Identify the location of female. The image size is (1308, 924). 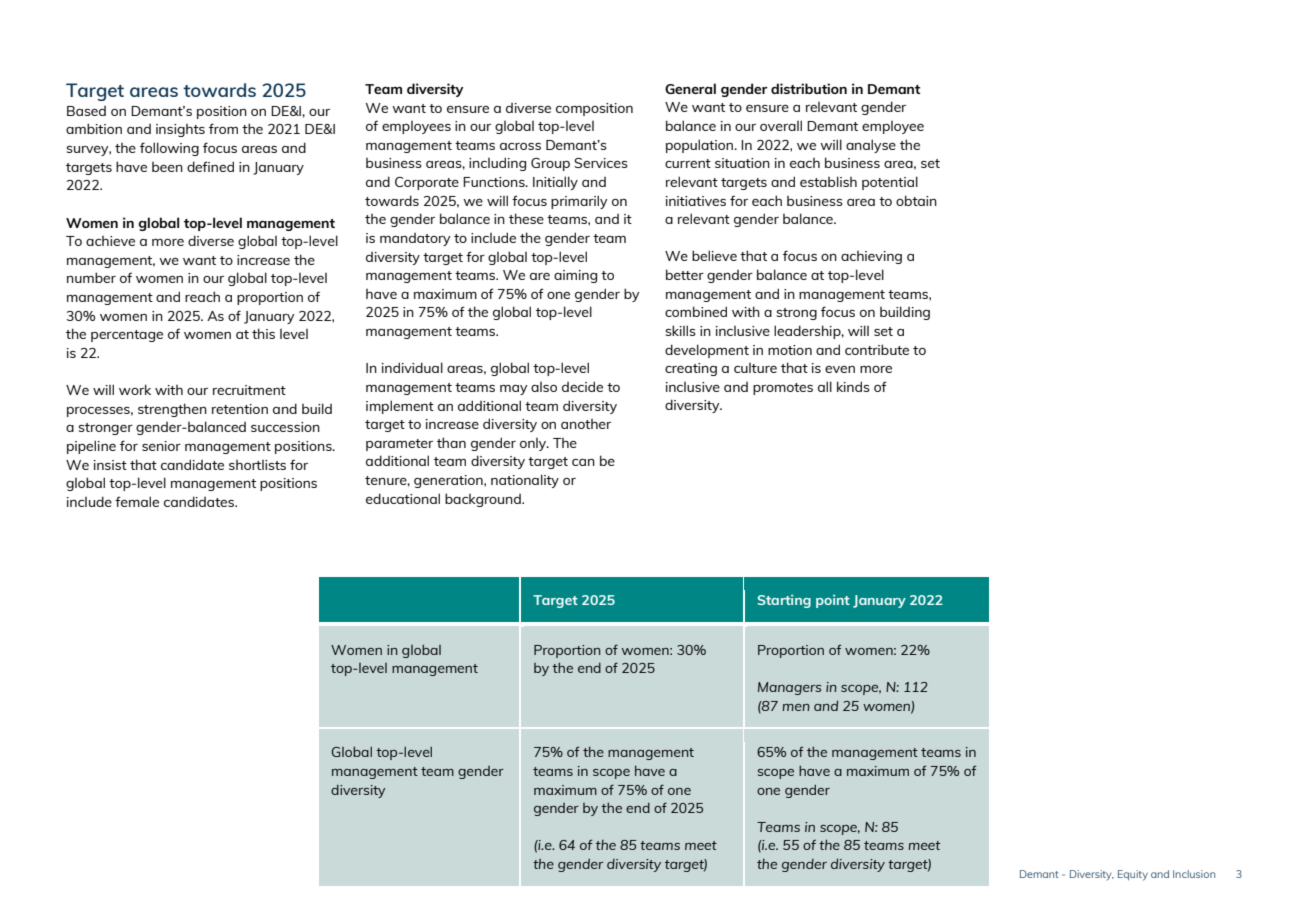
(137, 501).
